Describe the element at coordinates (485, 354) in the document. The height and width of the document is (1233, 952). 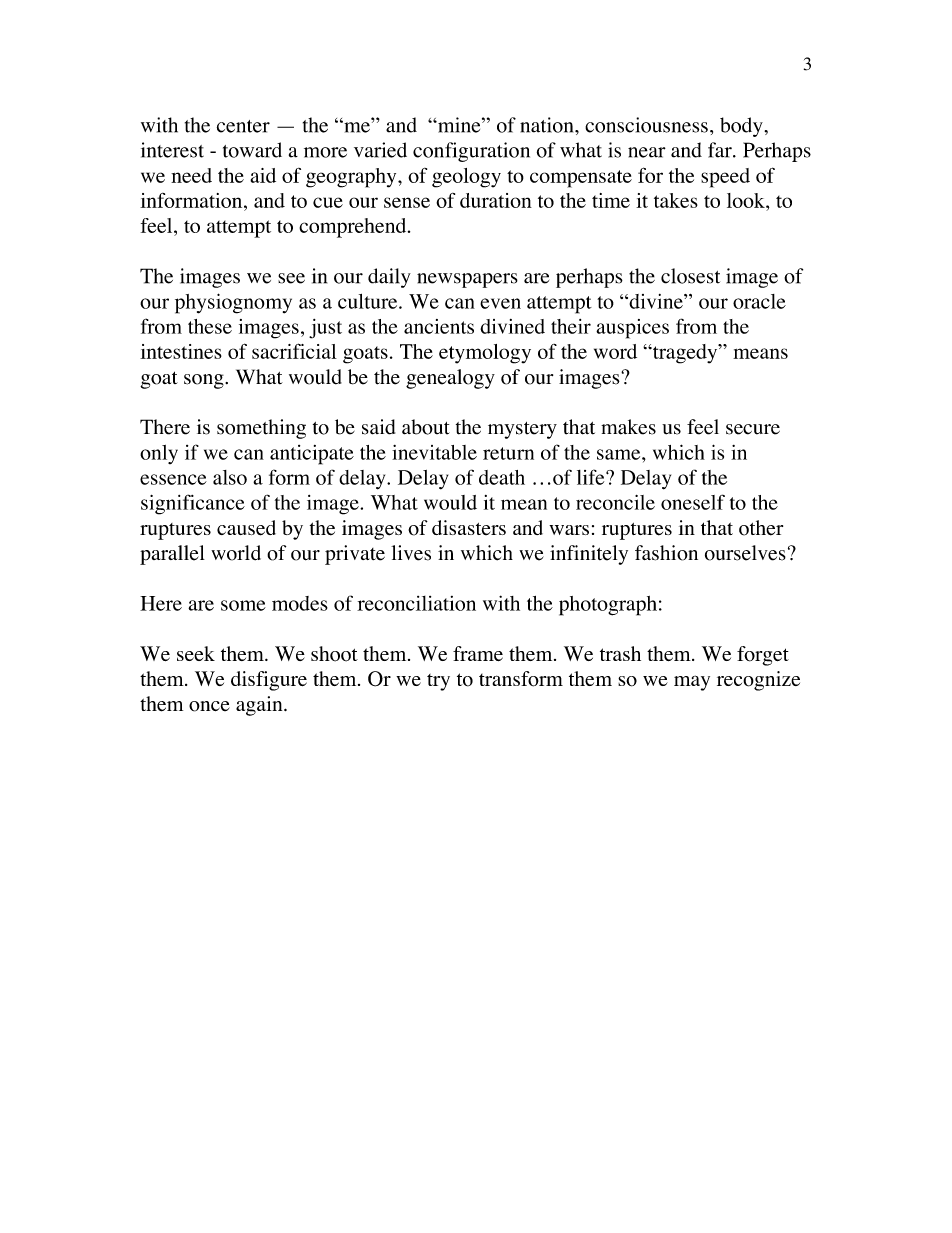
I see `etymology` at that location.
